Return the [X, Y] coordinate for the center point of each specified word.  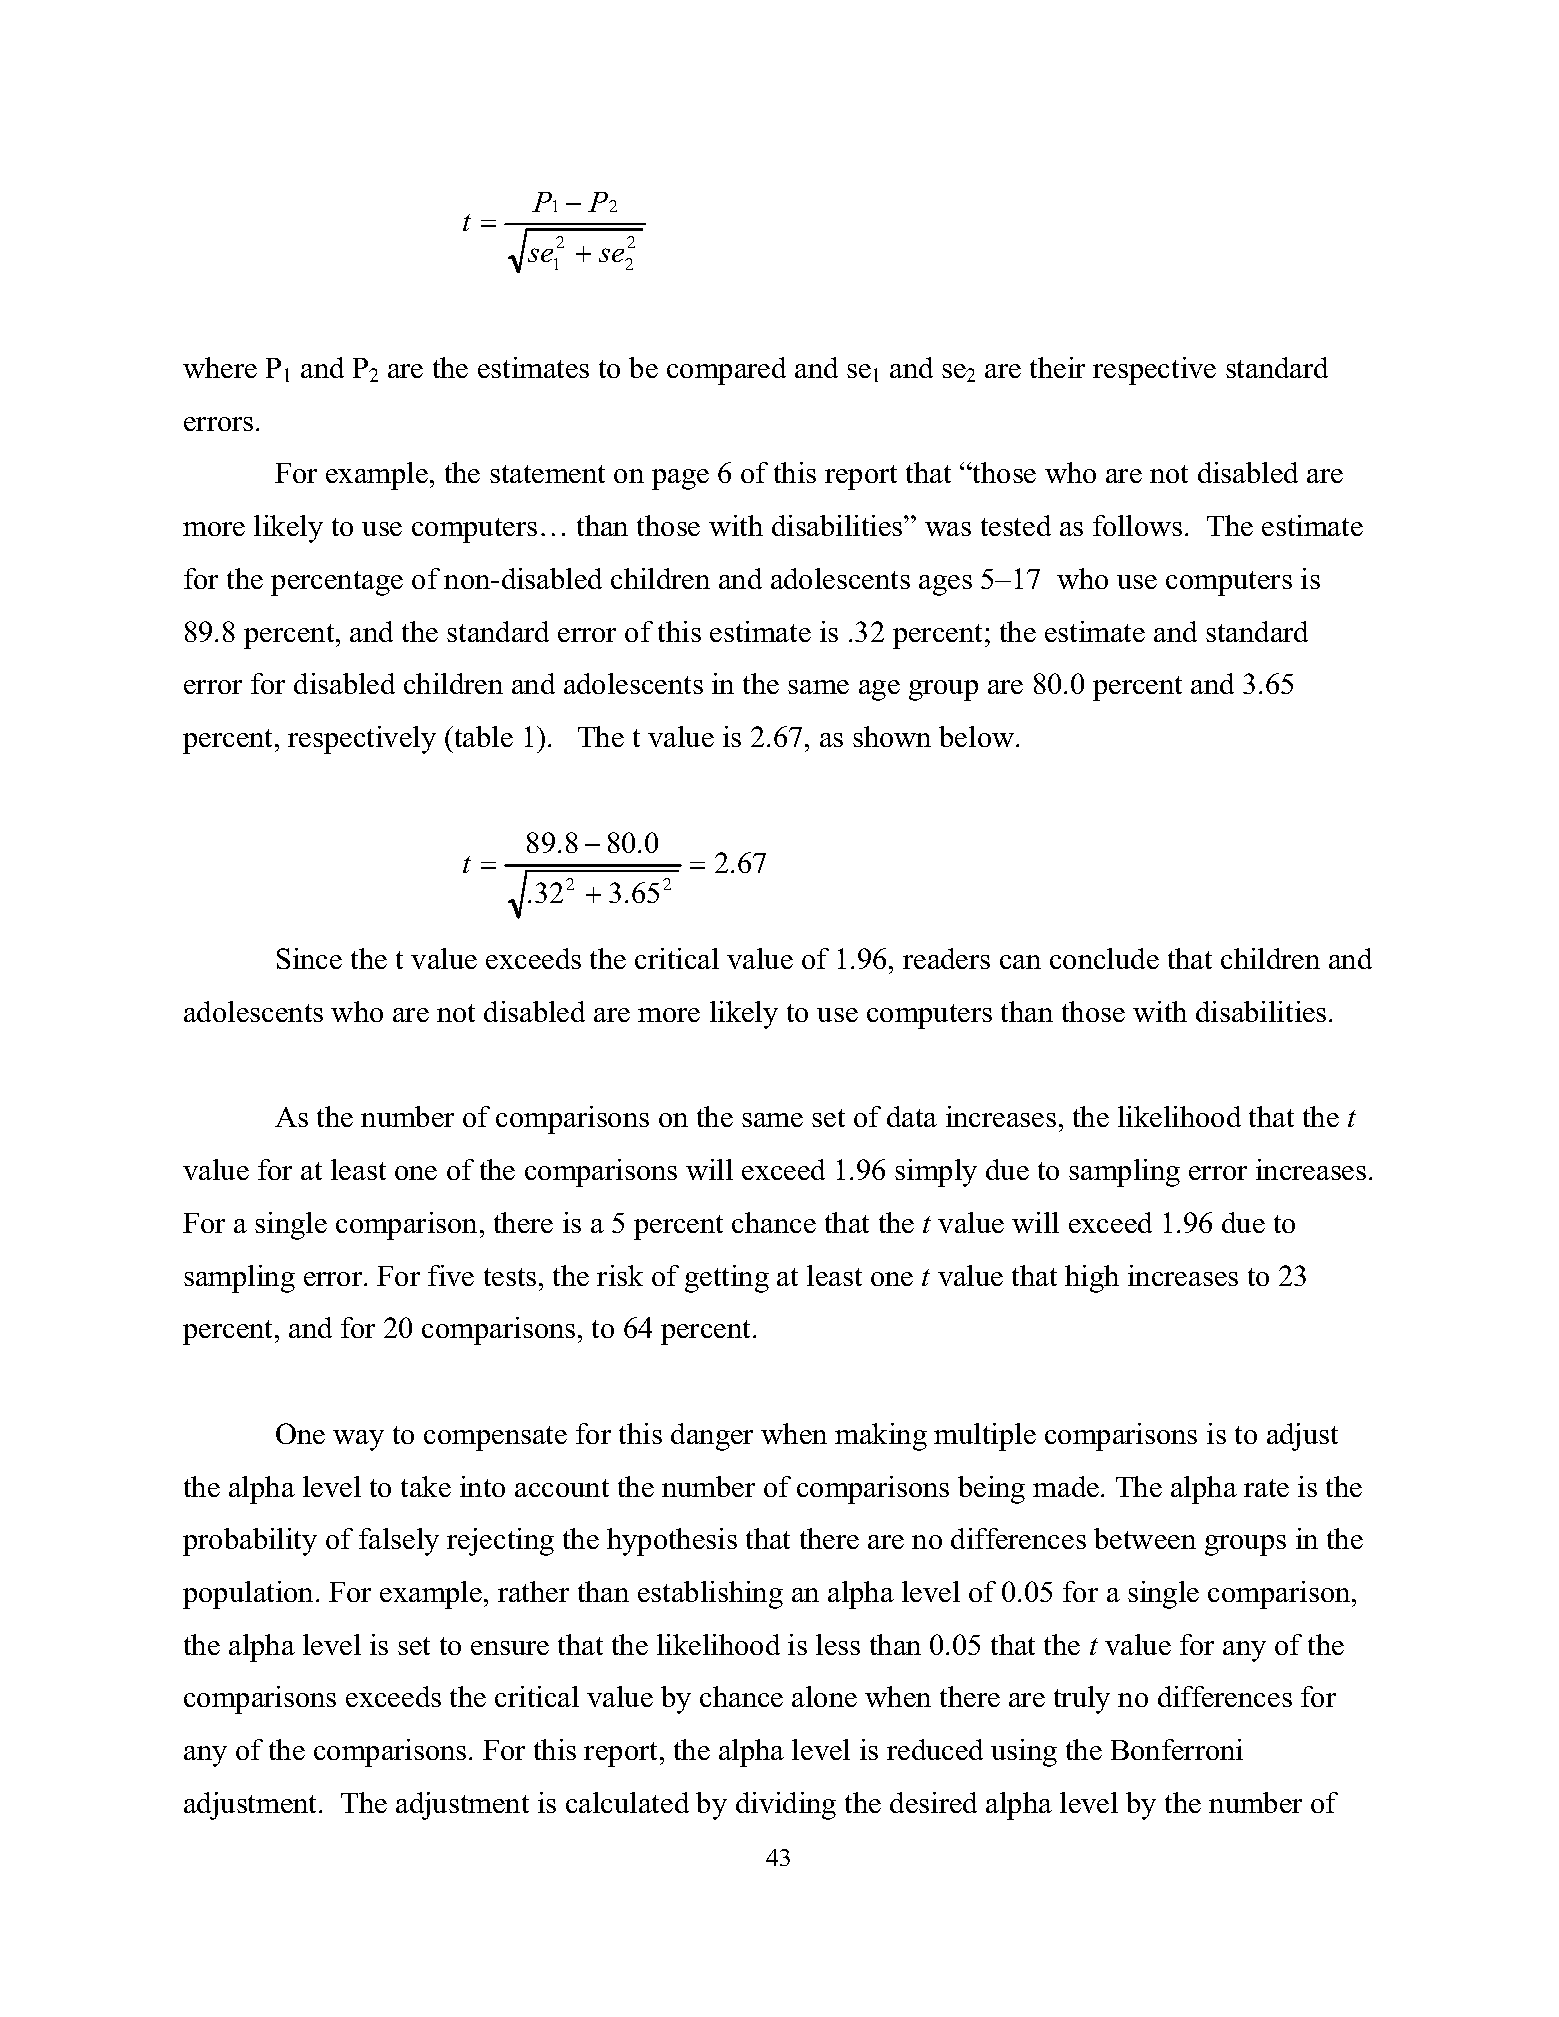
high [1092, 1279]
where [220, 367]
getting [727, 1279]
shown [892, 736]
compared [726, 371]
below [978, 736]
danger [712, 1437]
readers [946, 958]
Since [309, 958]
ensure [510, 1648]
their [1057, 367]
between [1145, 1538]
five [451, 1275]
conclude [1104, 958]
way [358, 1440]
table [482, 736]
